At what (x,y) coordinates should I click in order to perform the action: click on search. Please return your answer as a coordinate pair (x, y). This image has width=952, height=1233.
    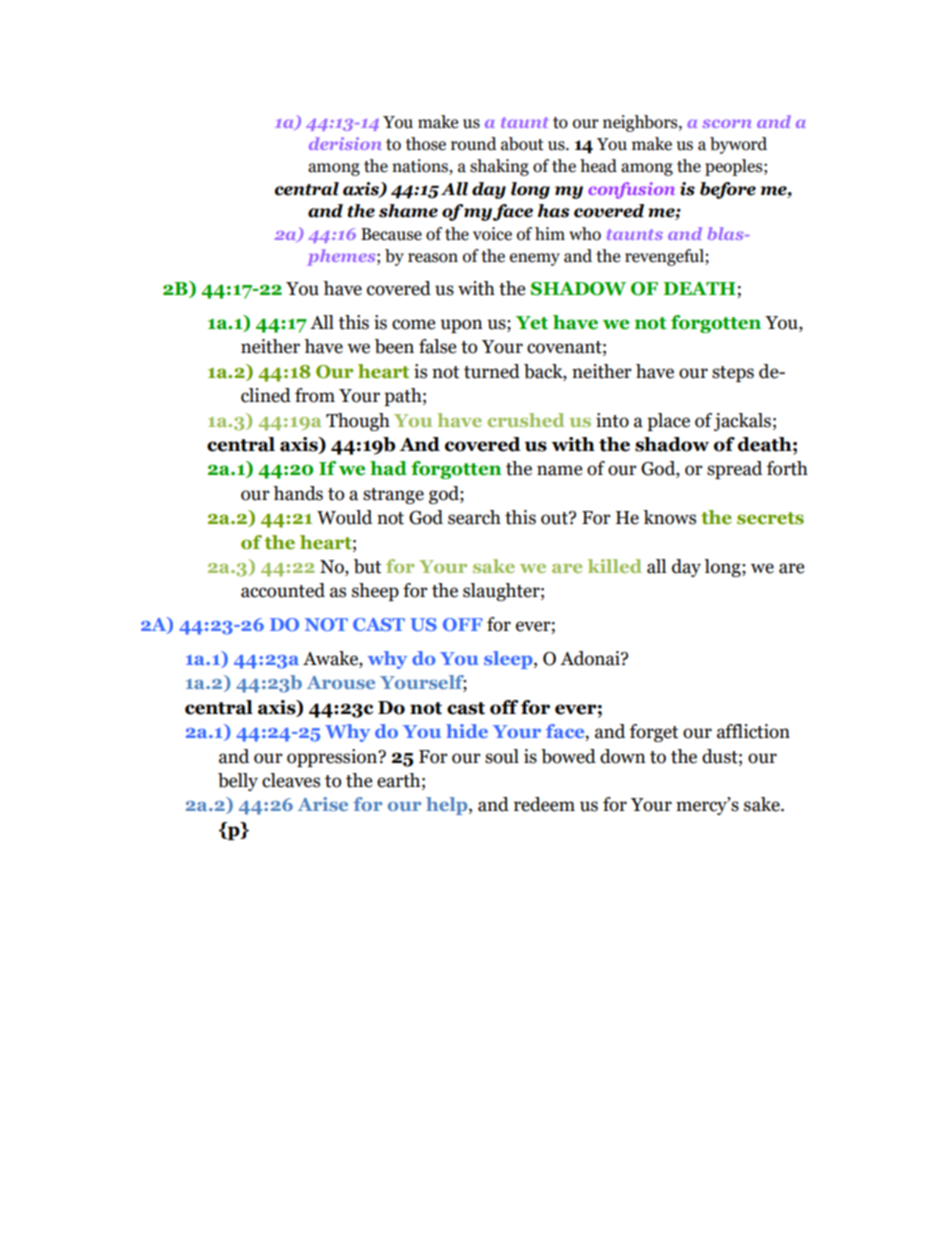
    Looking at the image, I should click on (474, 517).
